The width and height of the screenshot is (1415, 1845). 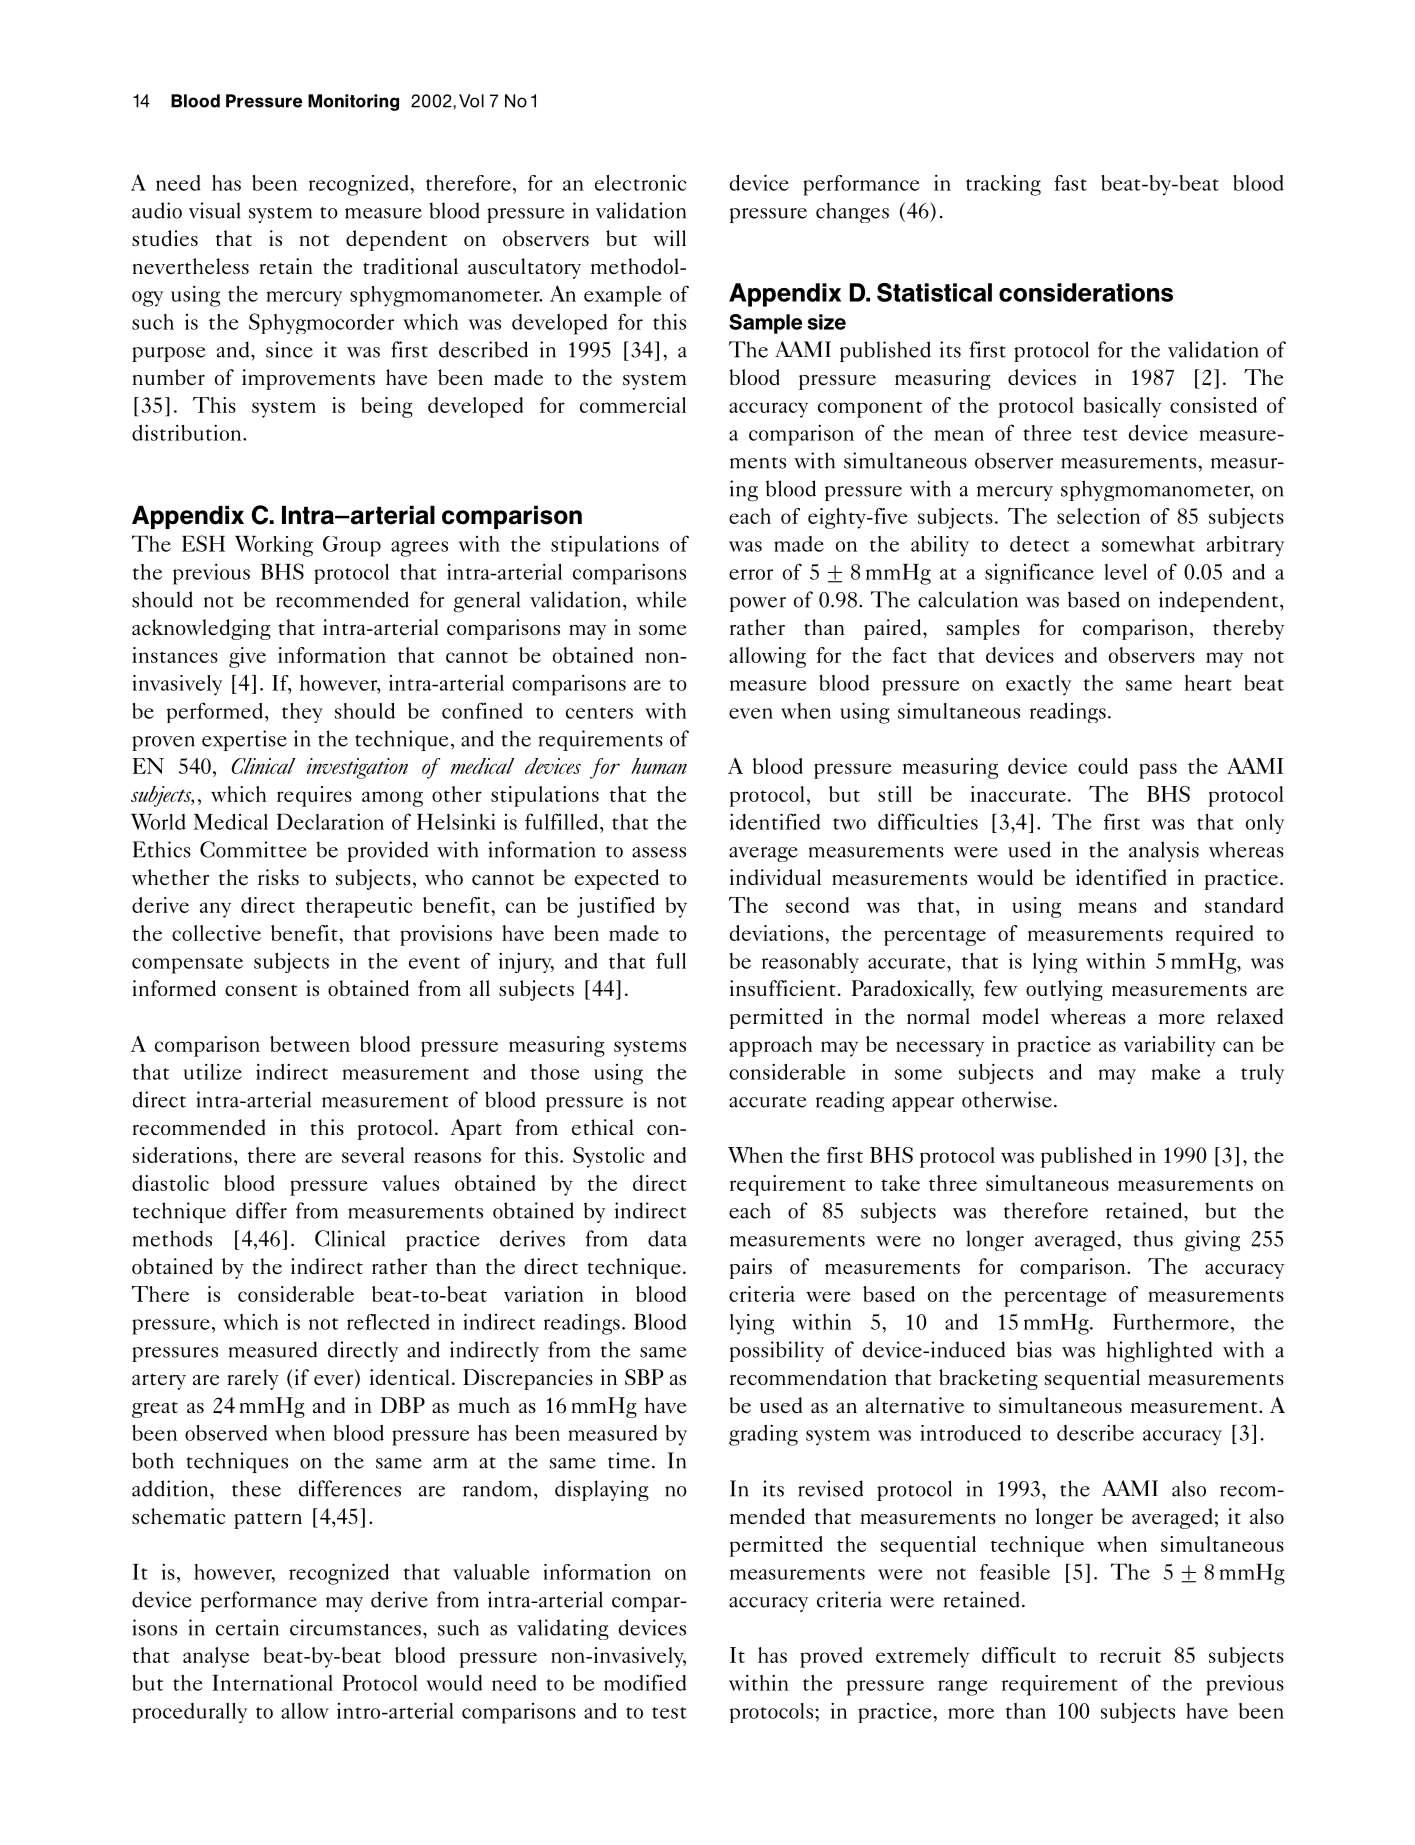 What do you see at coordinates (247, 657) in the screenshot?
I see `give` at bounding box center [247, 657].
